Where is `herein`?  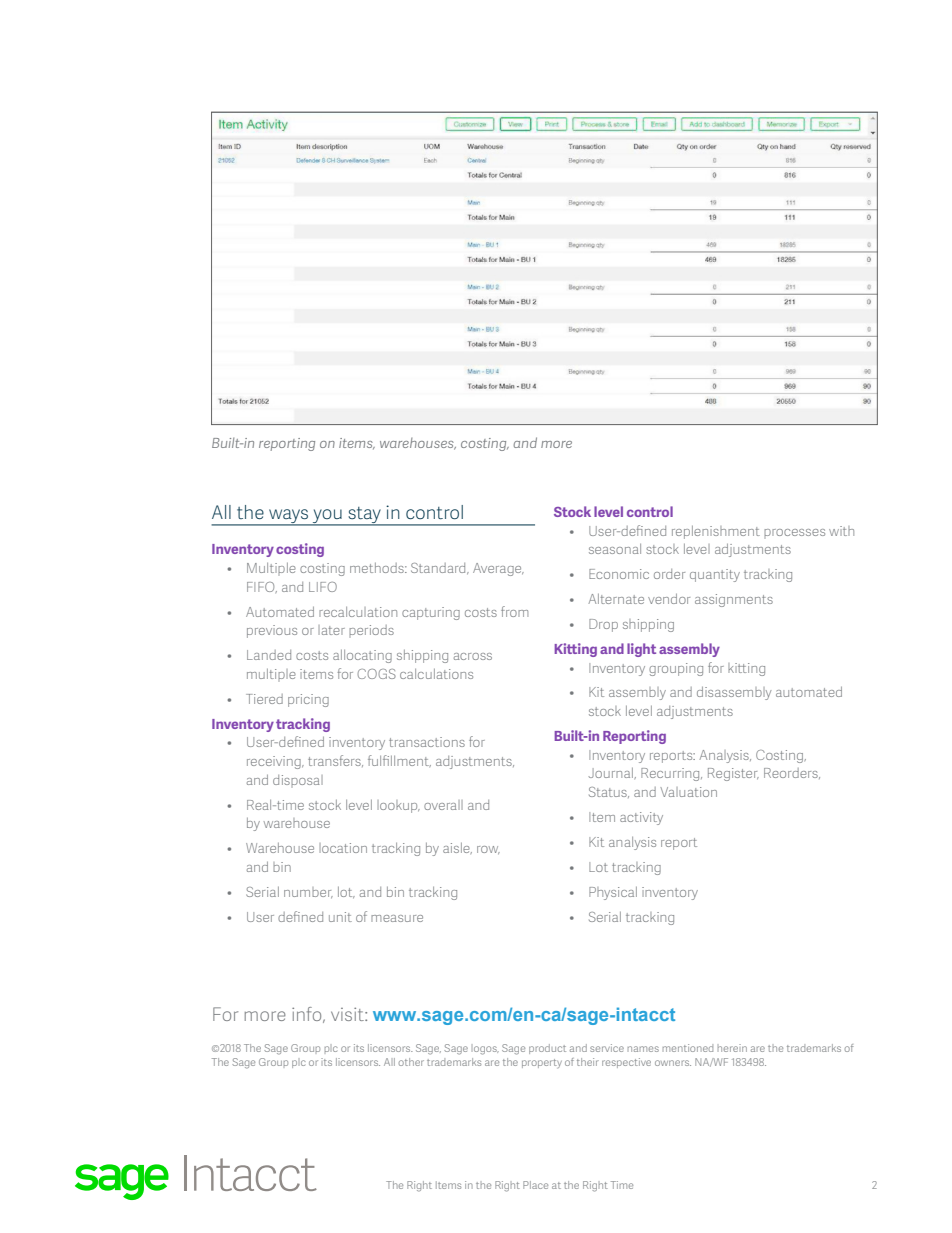
herein is located at coordinates (732, 1048).
